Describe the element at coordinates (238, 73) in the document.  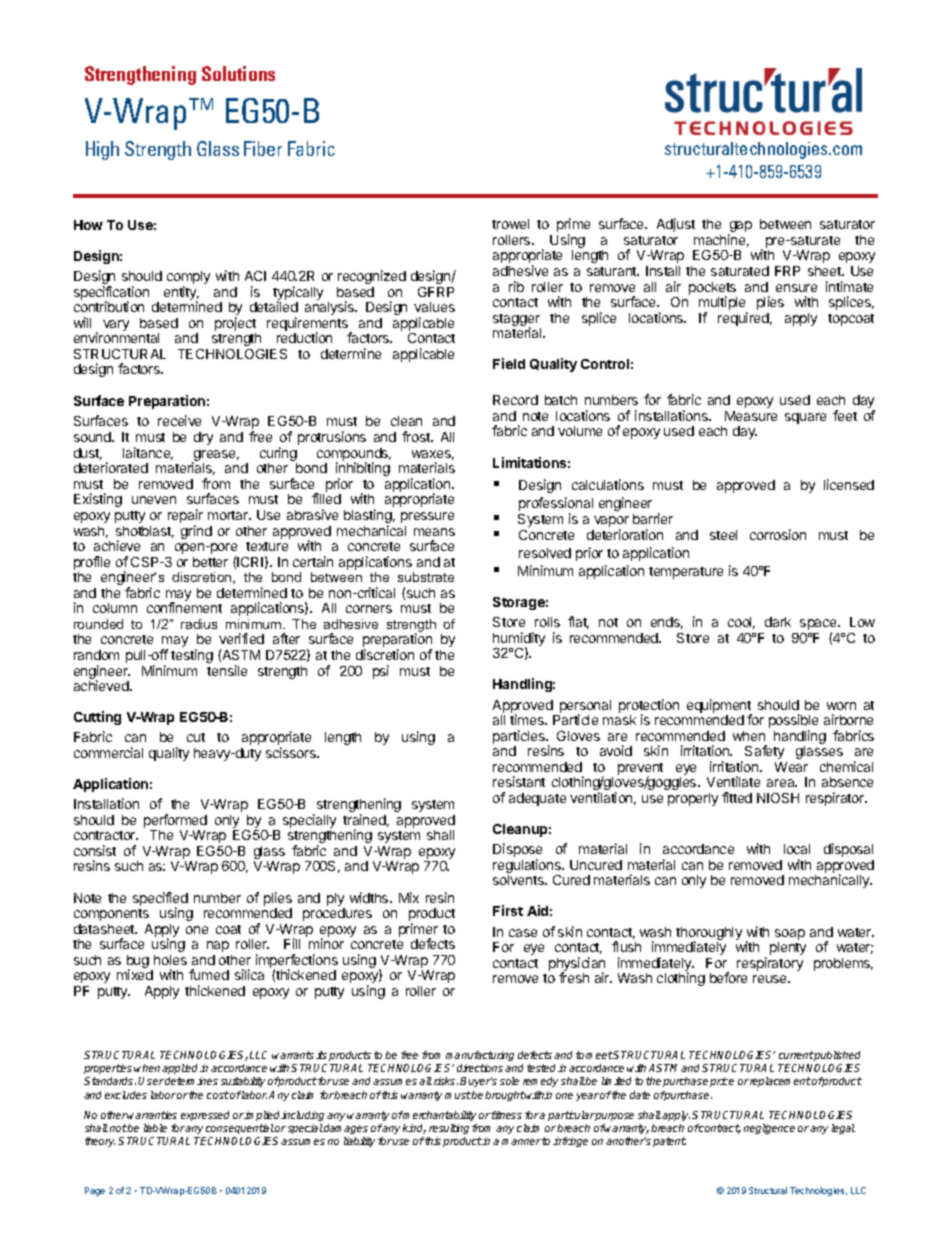
I see `Solutions` at that location.
